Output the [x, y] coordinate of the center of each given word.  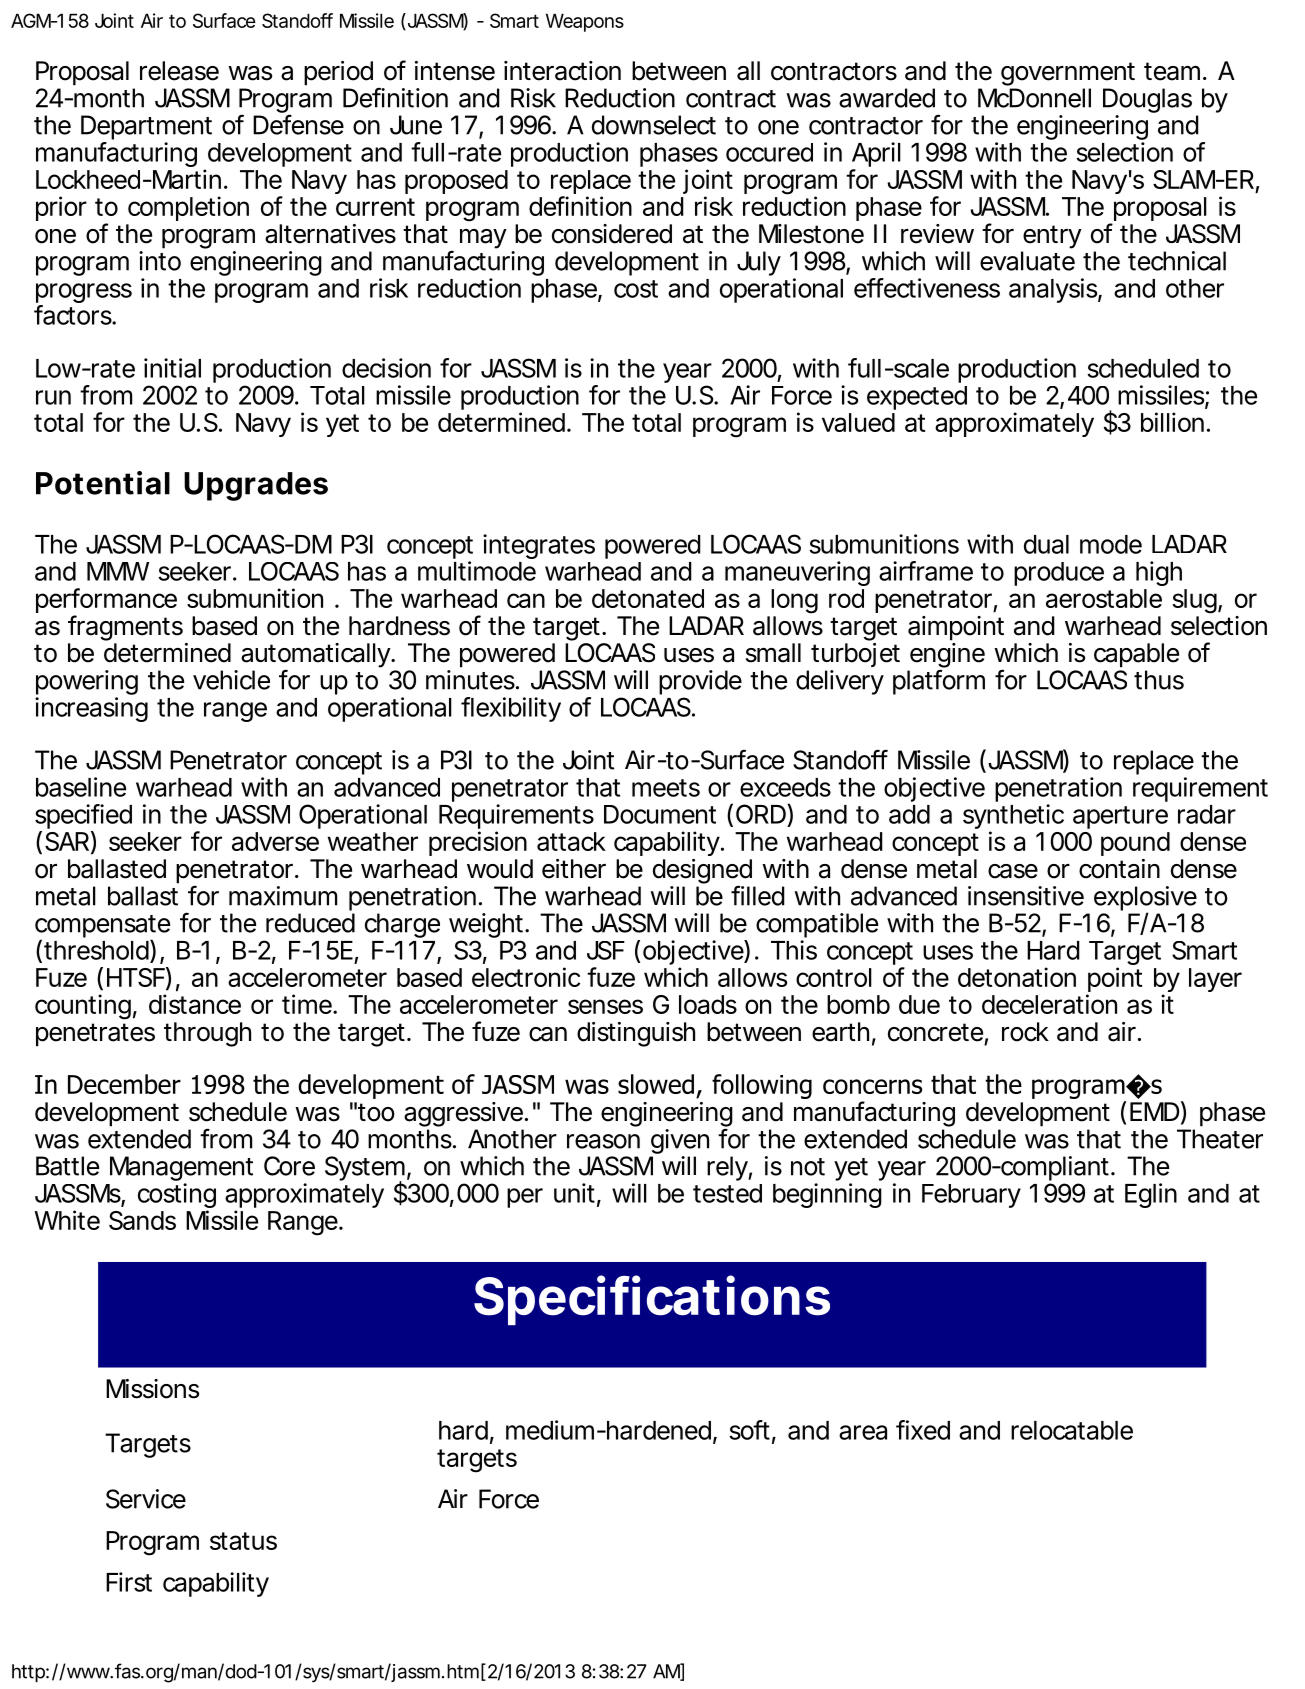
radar [1207, 814]
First [129, 1582]
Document [660, 814]
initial [172, 368]
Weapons [585, 22]
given [679, 1143]
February [971, 1196]
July [758, 263]
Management [181, 1170]
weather [373, 841]
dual [1046, 544]
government [1068, 74]
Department [146, 127]
